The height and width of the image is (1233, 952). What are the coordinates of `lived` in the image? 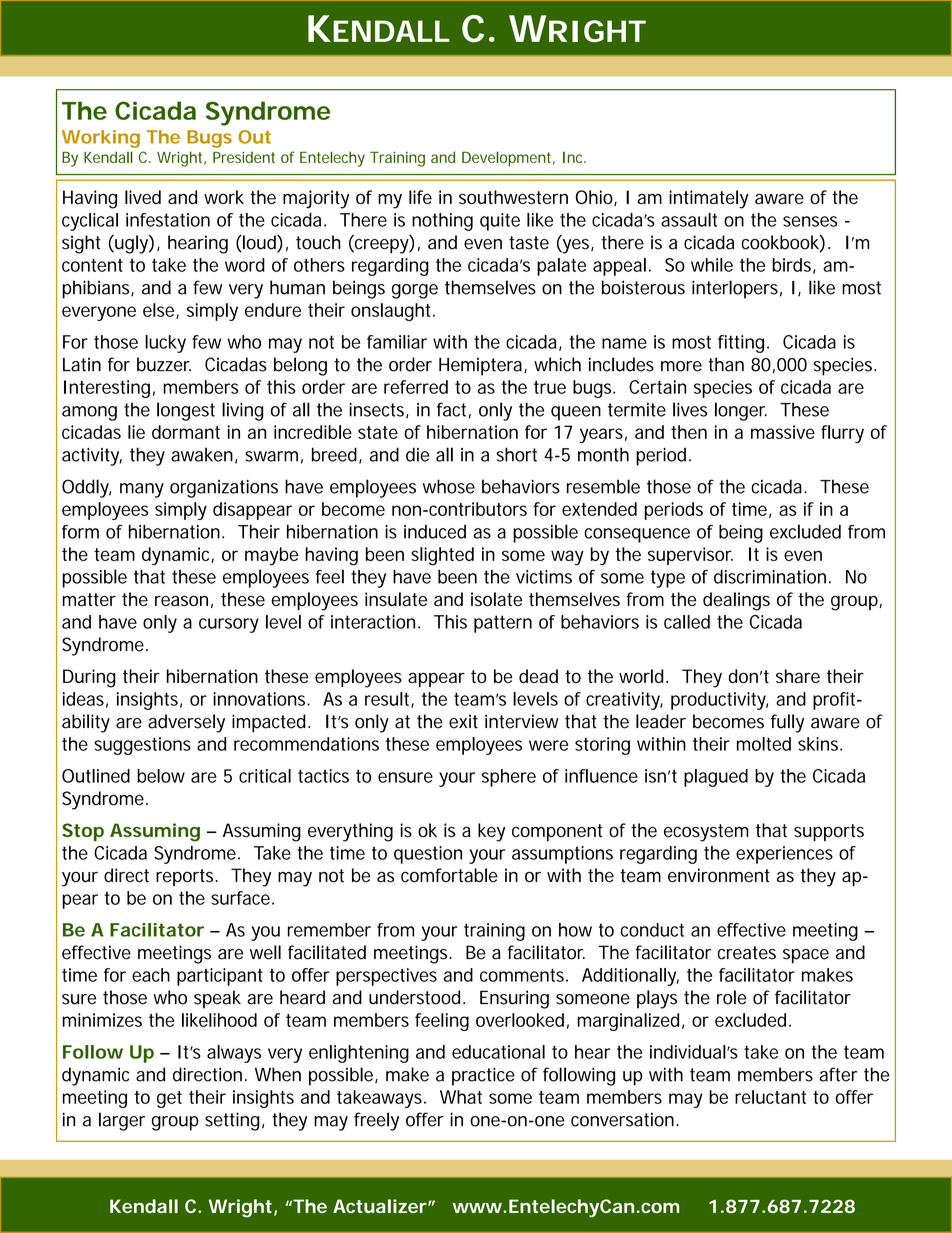 It's located at (143, 197).
